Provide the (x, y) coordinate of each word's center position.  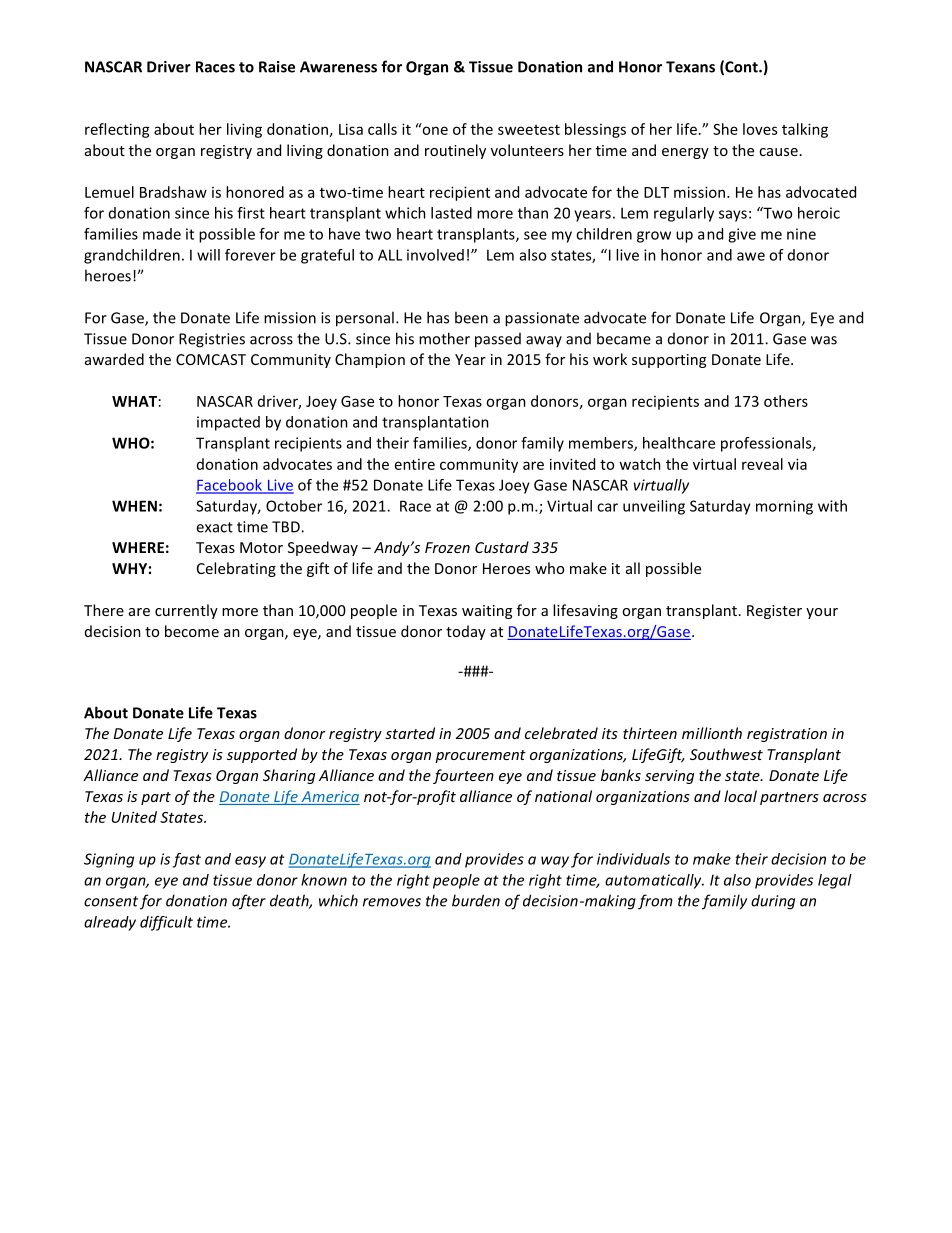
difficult (166, 923)
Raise (277, 67)
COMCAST (211, 359)
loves (760, 129)
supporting (669, 361)
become (192, 631)
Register (774, 612)
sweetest (529, 130)
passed (498, 340)
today (466, 632)
